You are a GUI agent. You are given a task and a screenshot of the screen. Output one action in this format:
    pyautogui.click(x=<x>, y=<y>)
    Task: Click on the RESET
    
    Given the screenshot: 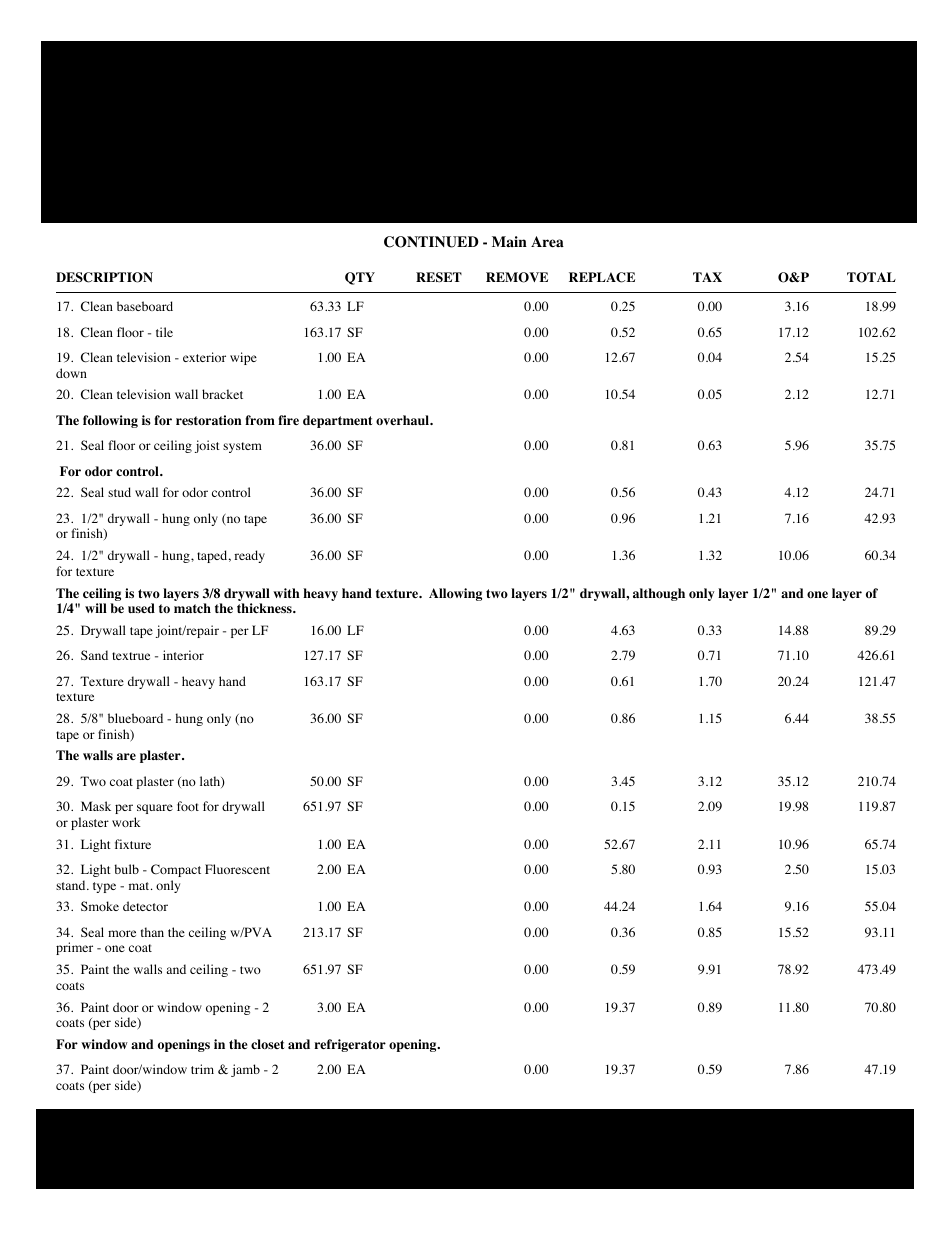 What is the action you would take?
    pyautogui.click(x=439, y=277)
